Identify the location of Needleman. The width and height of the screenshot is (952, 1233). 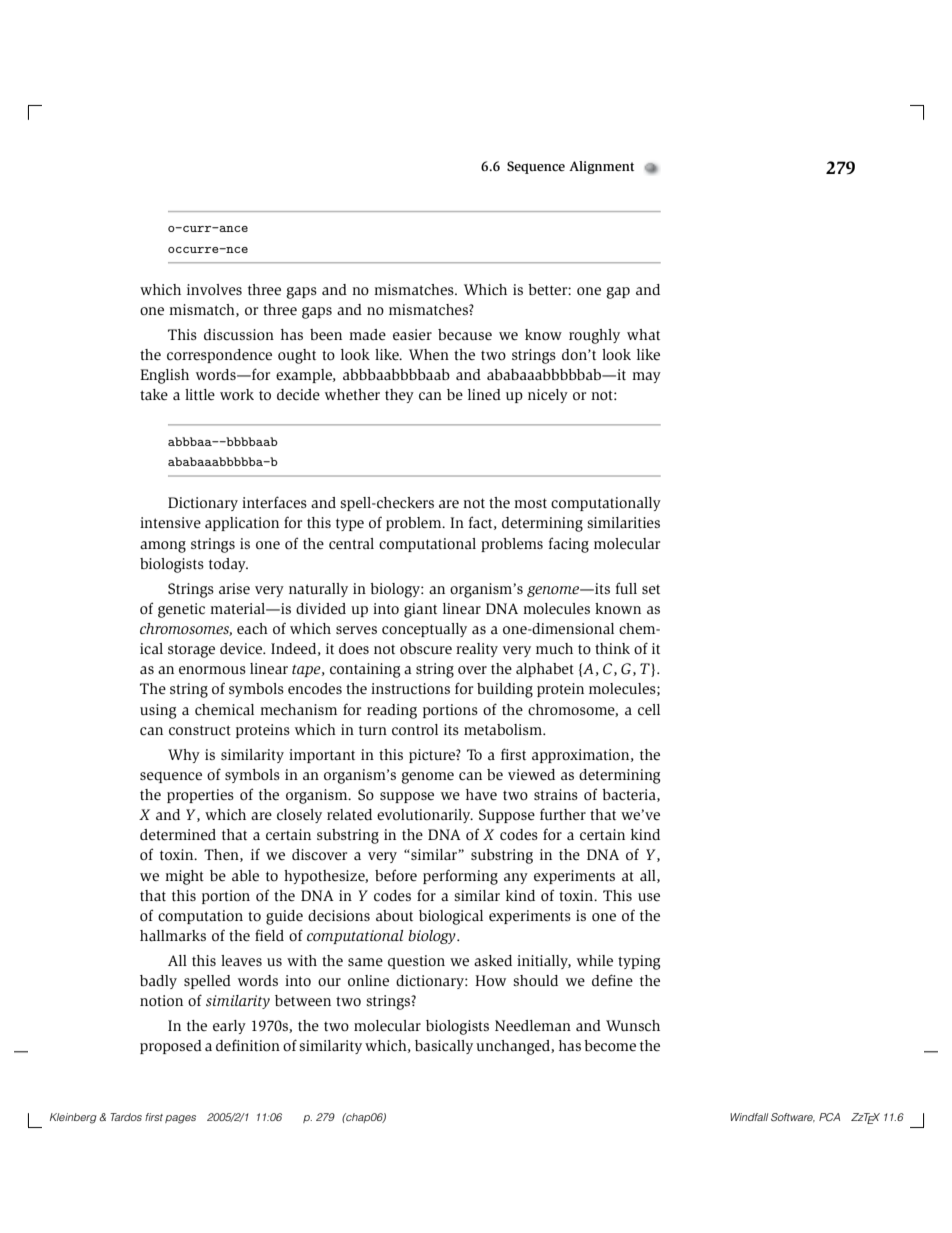
(533, 1025).
